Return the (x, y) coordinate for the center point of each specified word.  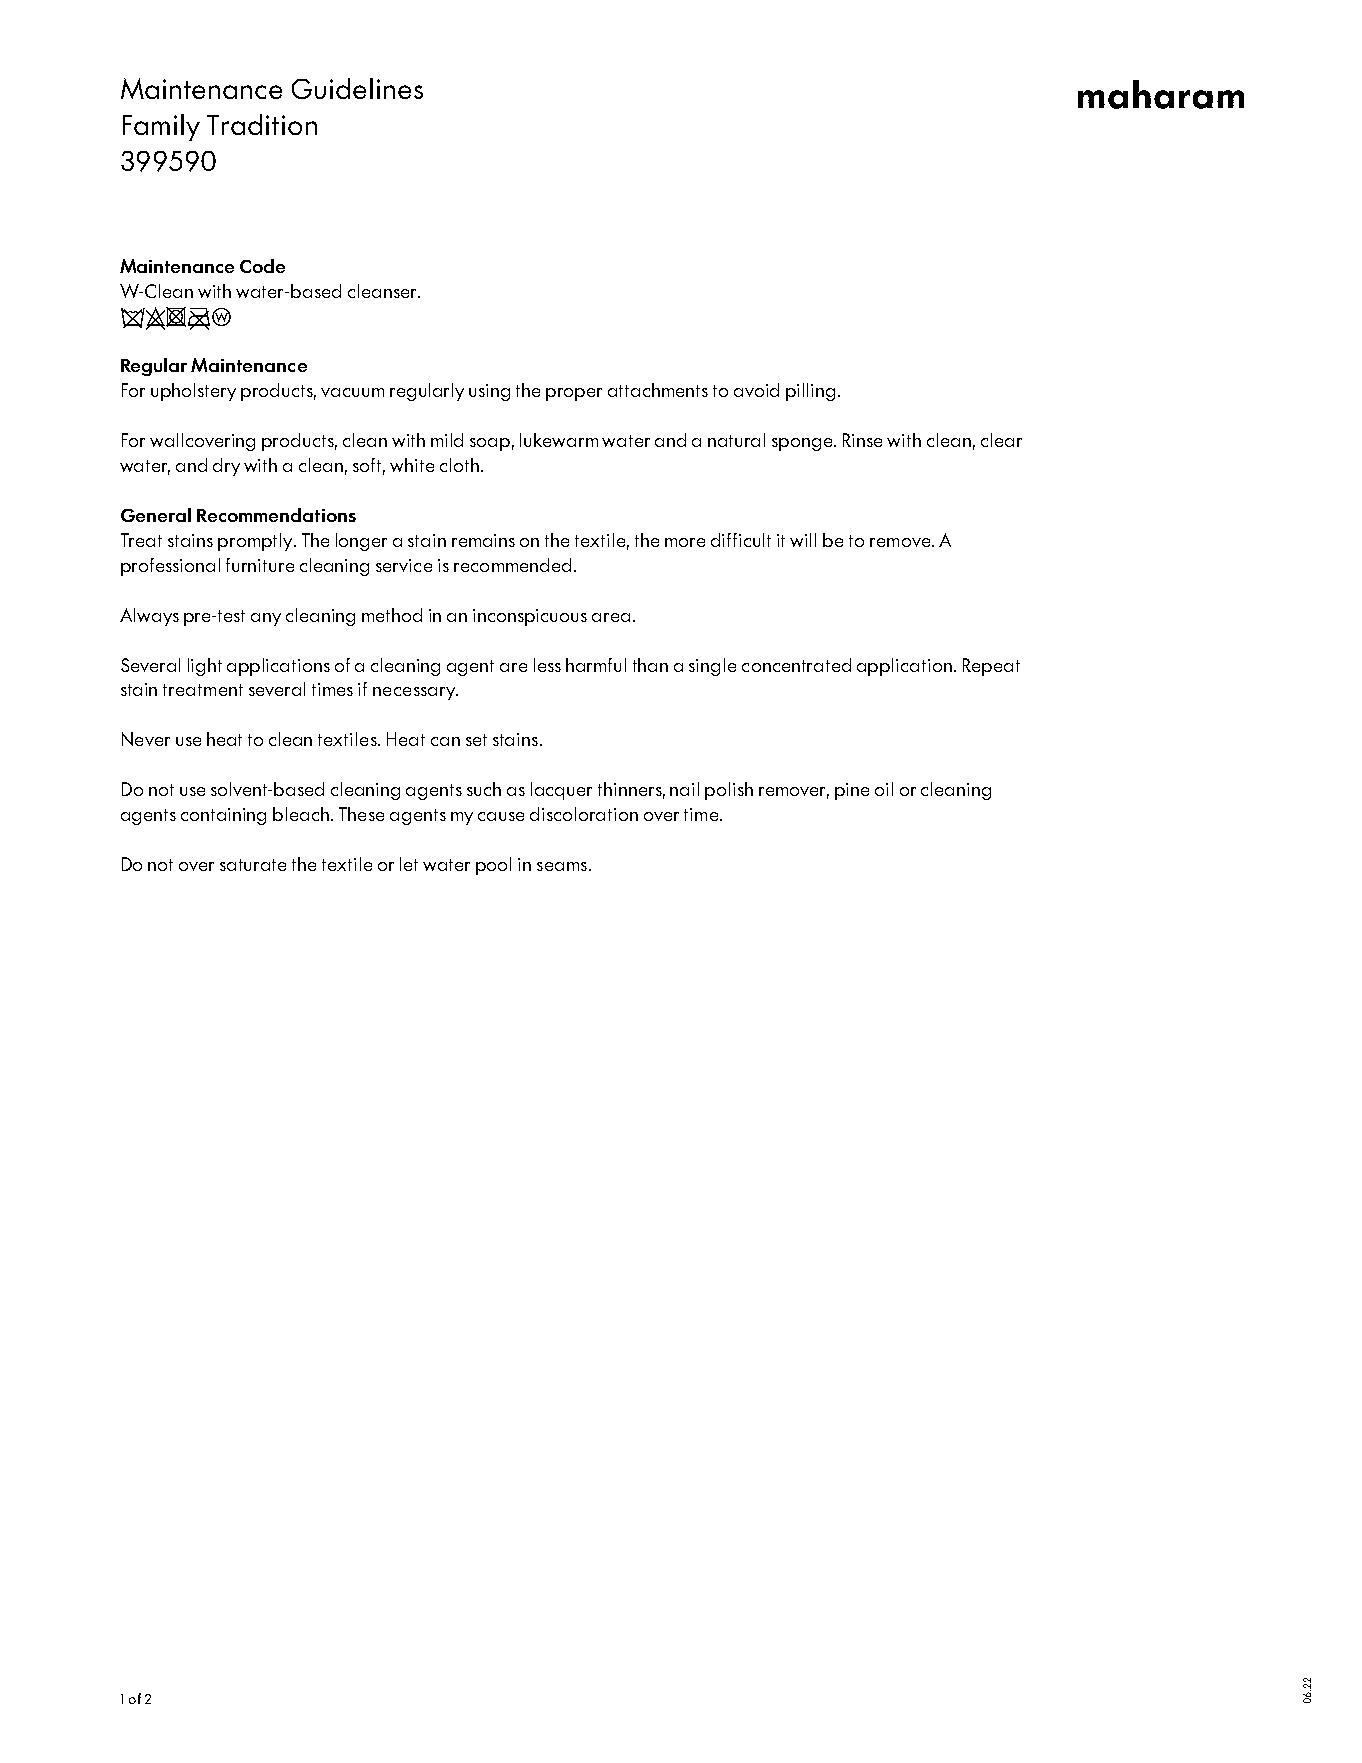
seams (562, 866)
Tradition (262, 124)
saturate (253, 865)
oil (884, 789)
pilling (810, 392)
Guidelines (357, 88)
